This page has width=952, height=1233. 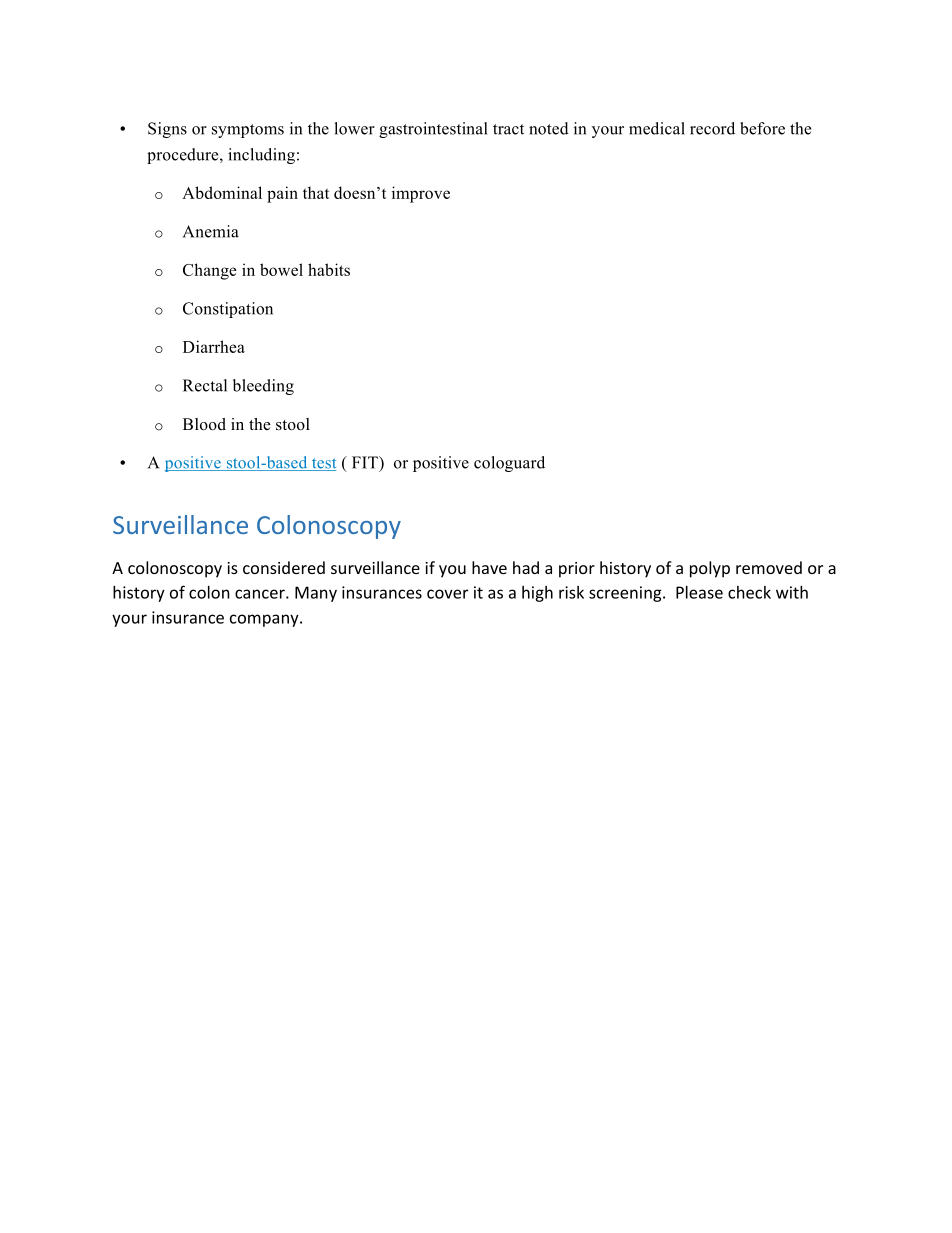 I want to click on habits, so click(x=329, y=269).
